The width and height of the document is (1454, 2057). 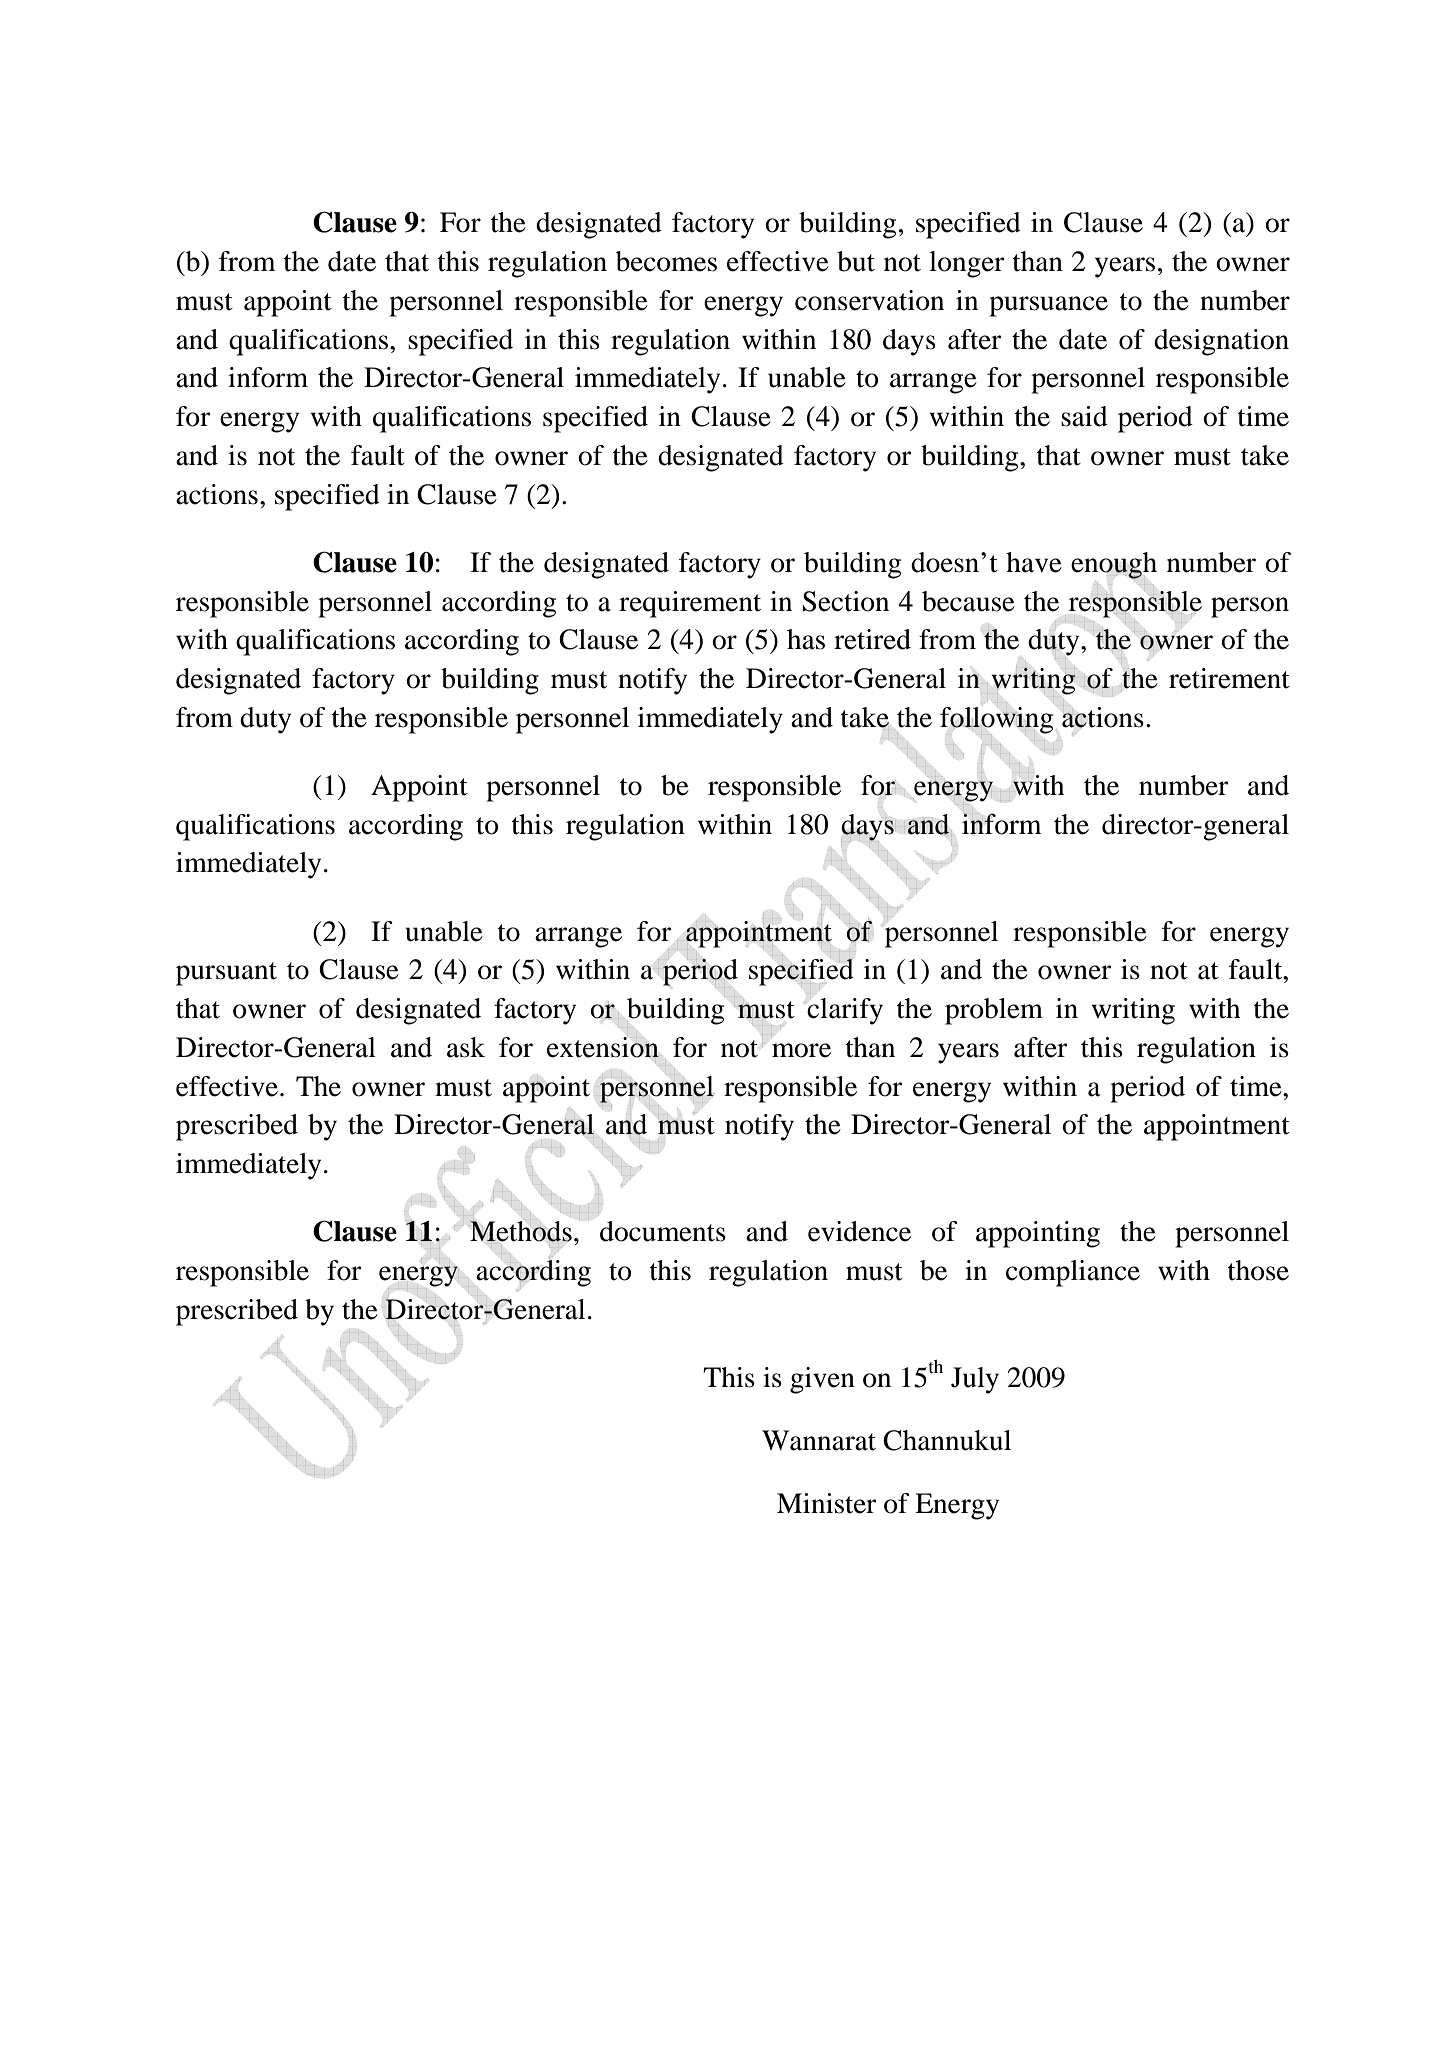 I want to click on pursuant, so click(x=226, y=974).
